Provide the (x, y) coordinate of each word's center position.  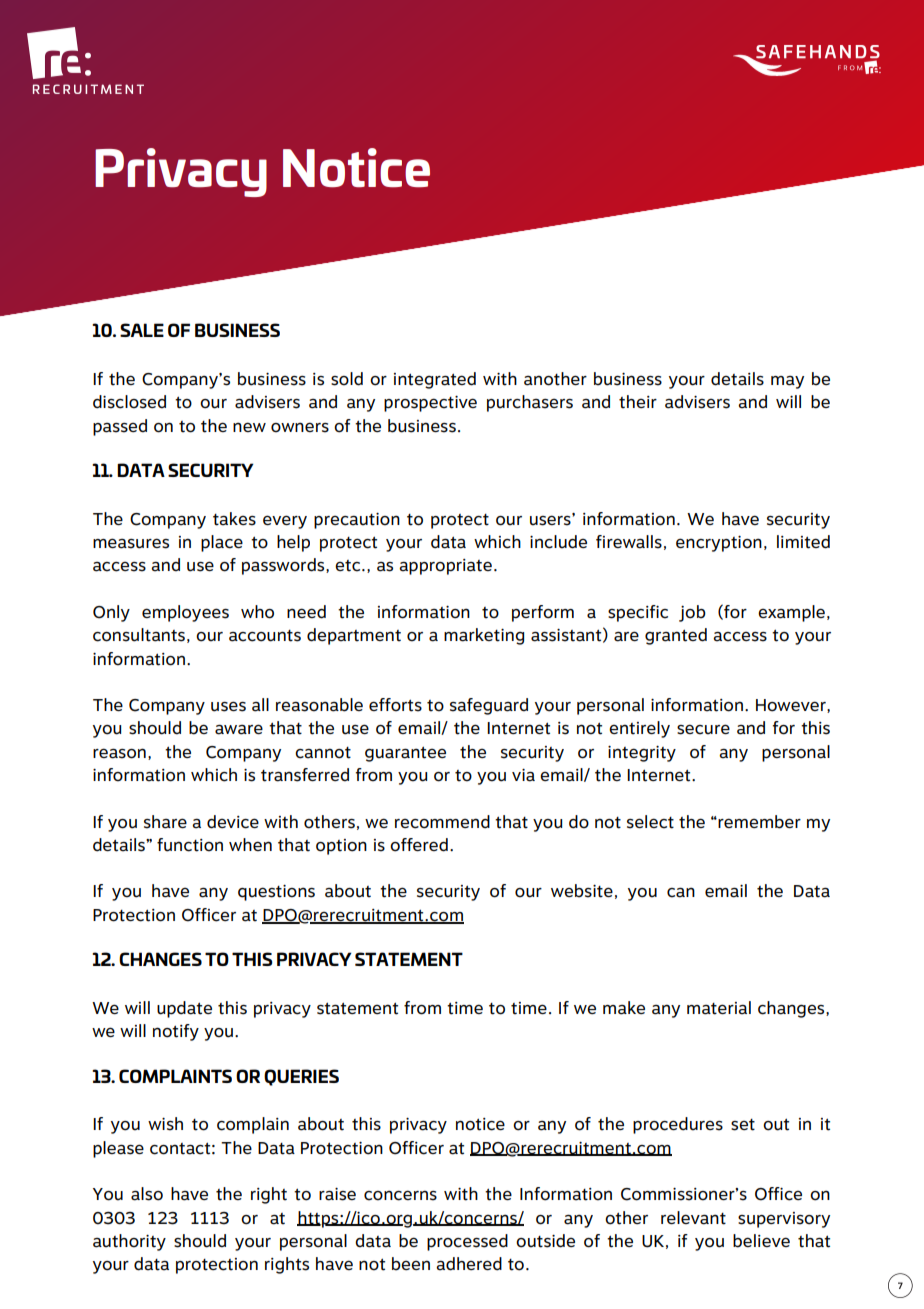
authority (129, 1242)
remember (758, 822)
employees (185, 613)
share (165, 822)
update (184, 1009)
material (719, 1008)
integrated (435, 380)
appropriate (445, 567)
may (787, 382)
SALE (142, 330)
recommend (442, 822)
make (624, 1008)
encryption (719, 544)
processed (467, 1242)
